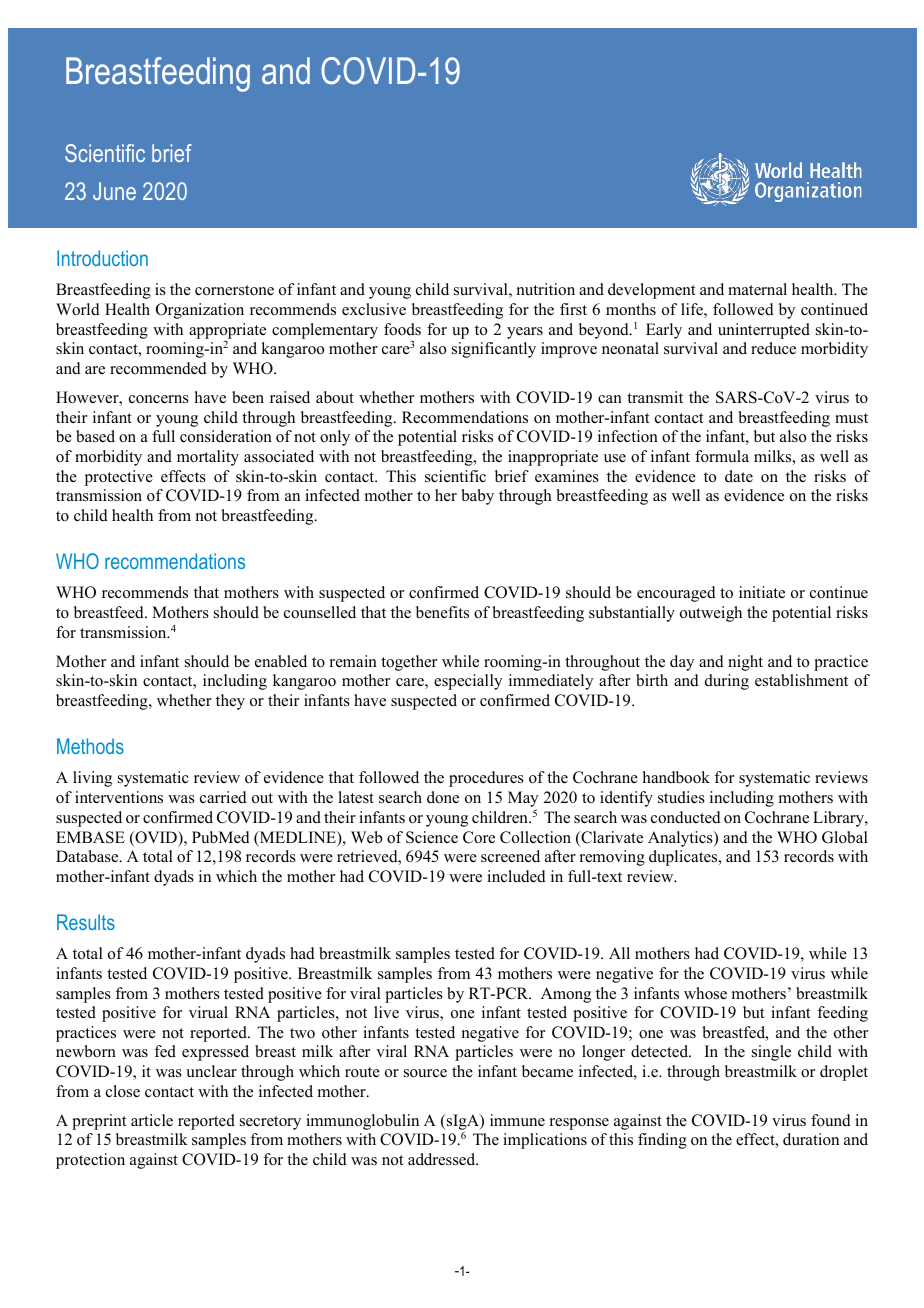 The width and height of the image is (924, 1308). Describe the element at coordinates (757, 289) in the image. I see `maternal` at that location.
